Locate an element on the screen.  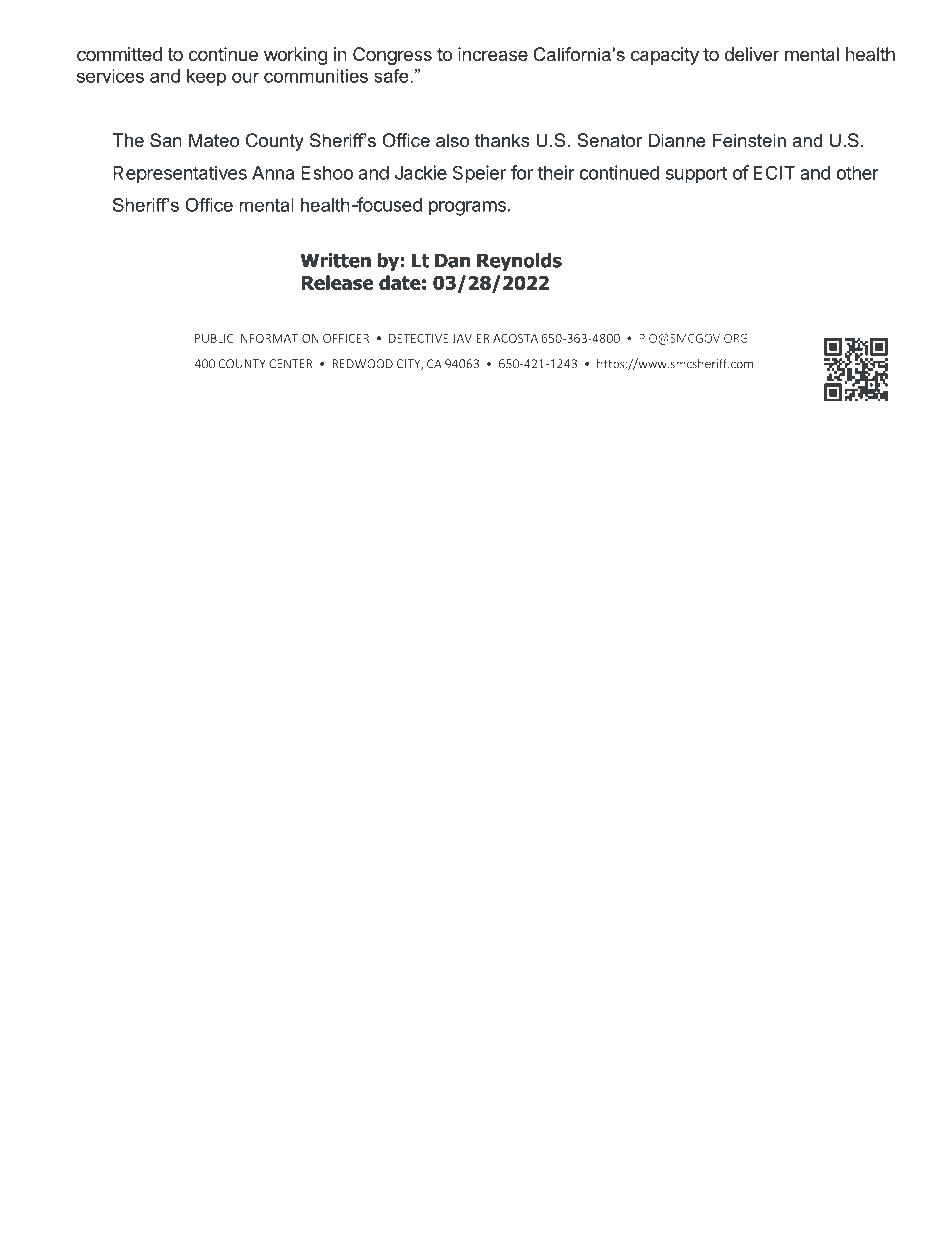
PUBLIC is located at coordinates (214, 338).
